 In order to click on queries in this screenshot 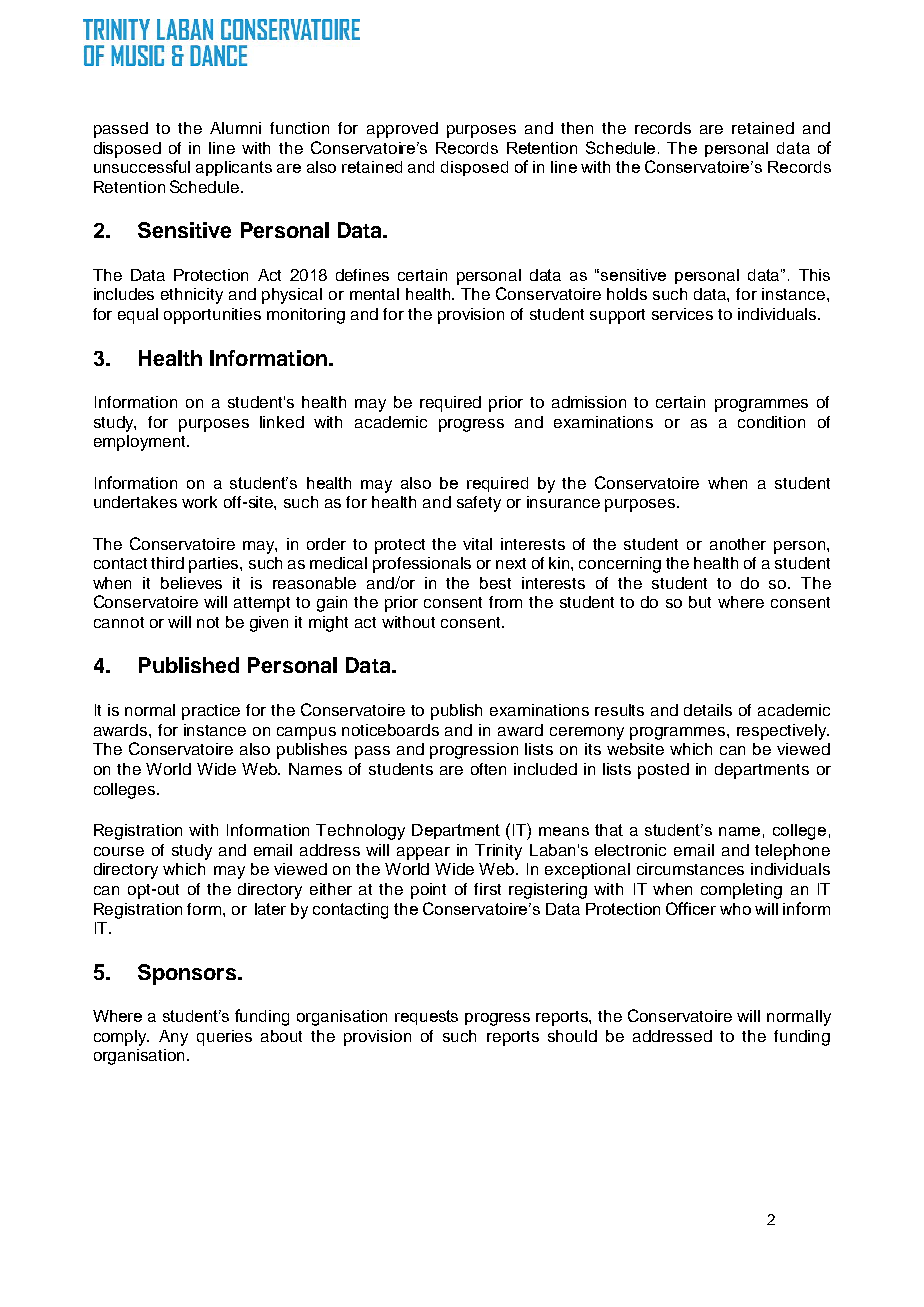, I will do `click(224, 1038)`.
